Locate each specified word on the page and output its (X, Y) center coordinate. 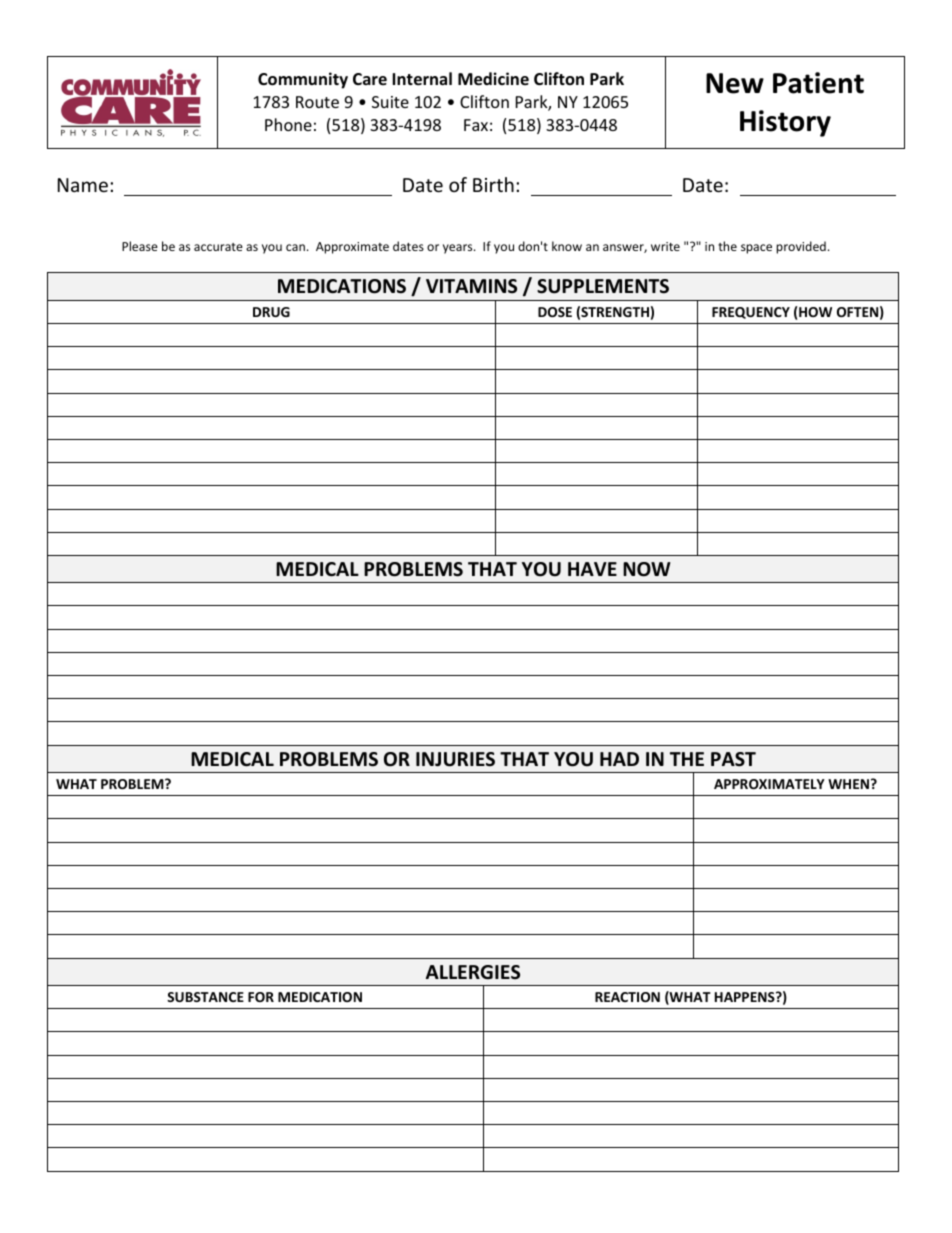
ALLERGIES (473, 972)
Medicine (493, 79)
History (785, 123)
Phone (288, 124)
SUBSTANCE (205, 997)
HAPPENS (746, 997)
